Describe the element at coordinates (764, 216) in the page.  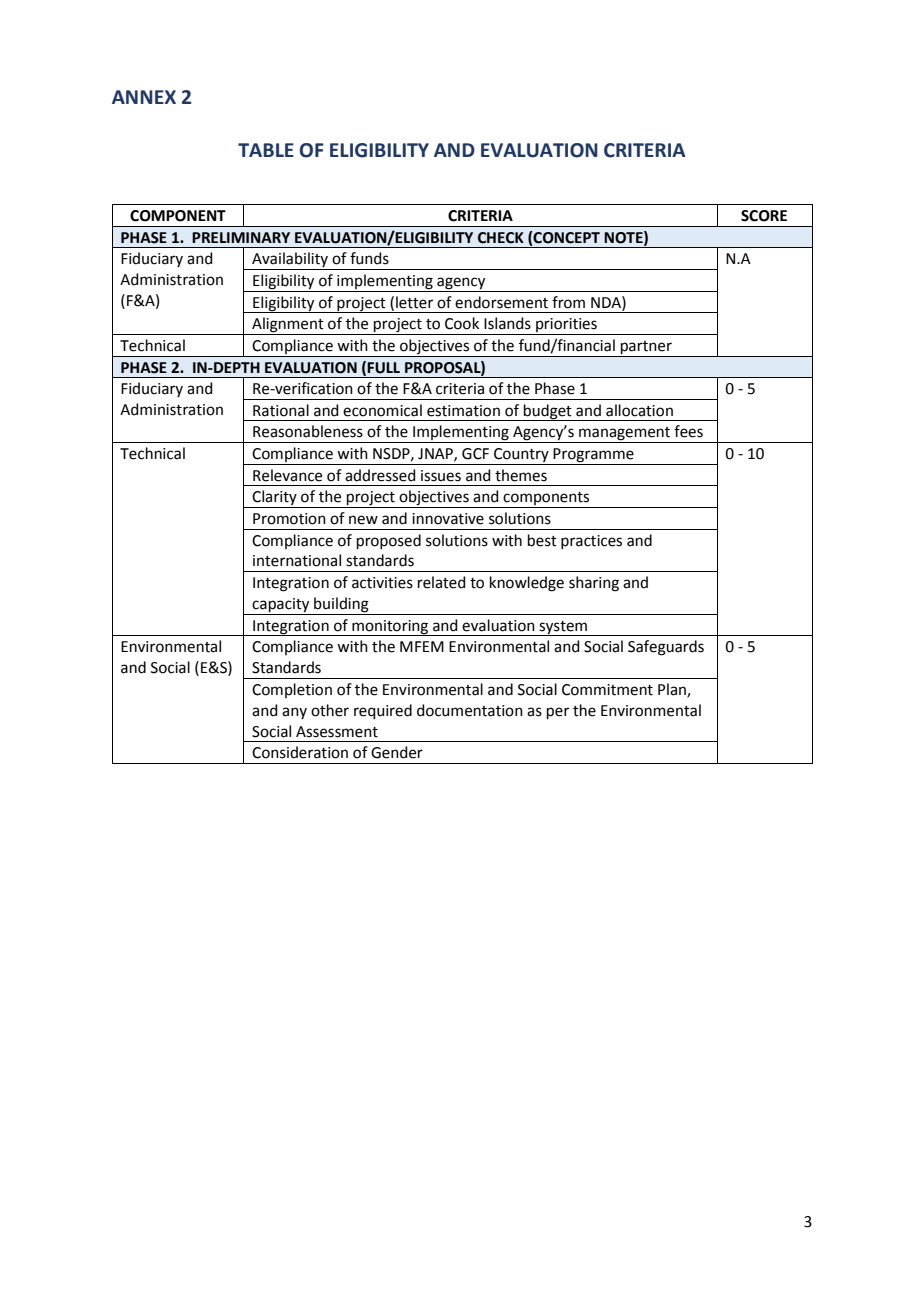
I see `SCORE` at that location.
